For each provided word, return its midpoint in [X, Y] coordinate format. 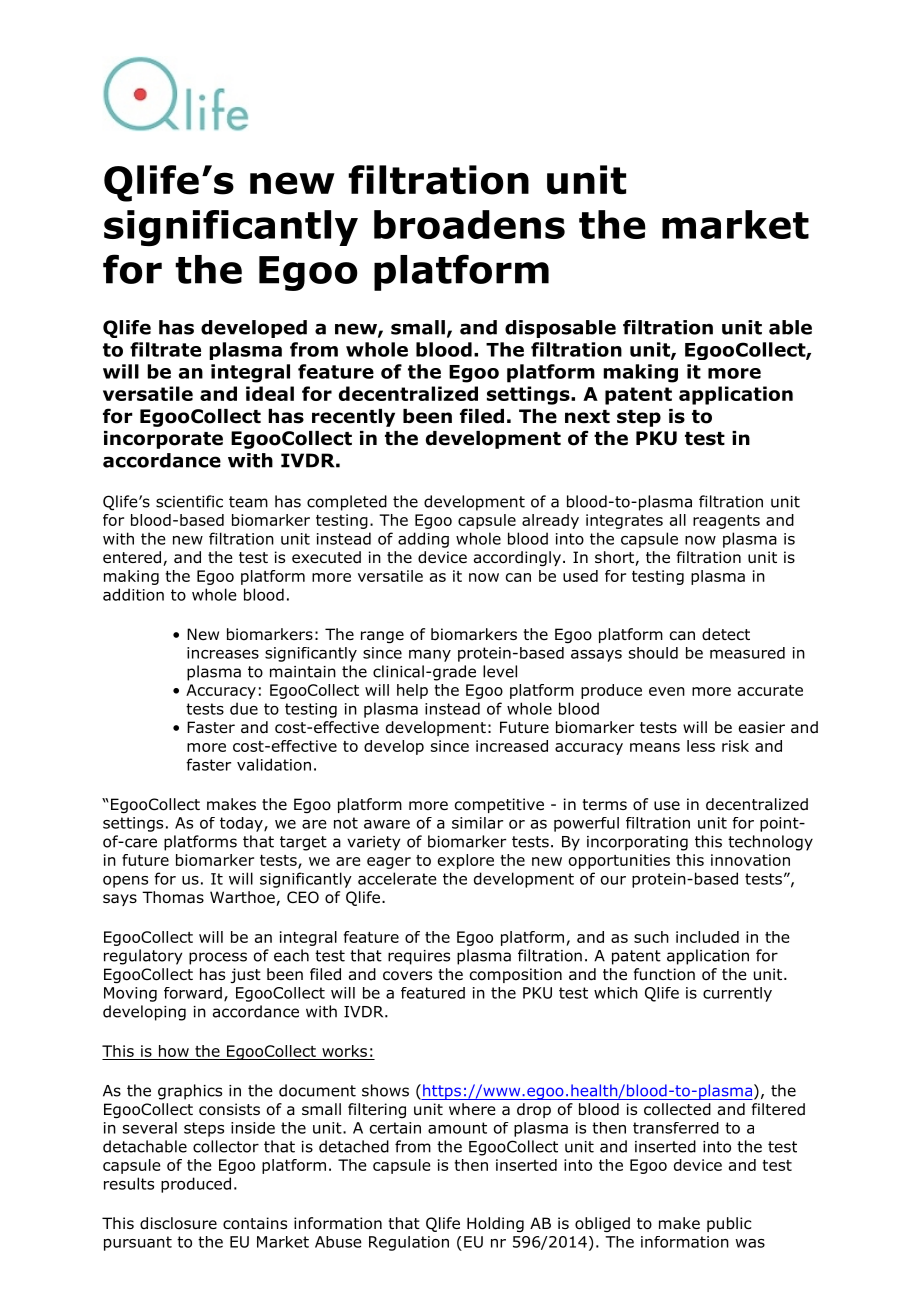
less [701, 746]
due [244, 708]
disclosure [178, 1223]
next [587, 417]
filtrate [165, 349]
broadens [469, 224]
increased [512, 746]
